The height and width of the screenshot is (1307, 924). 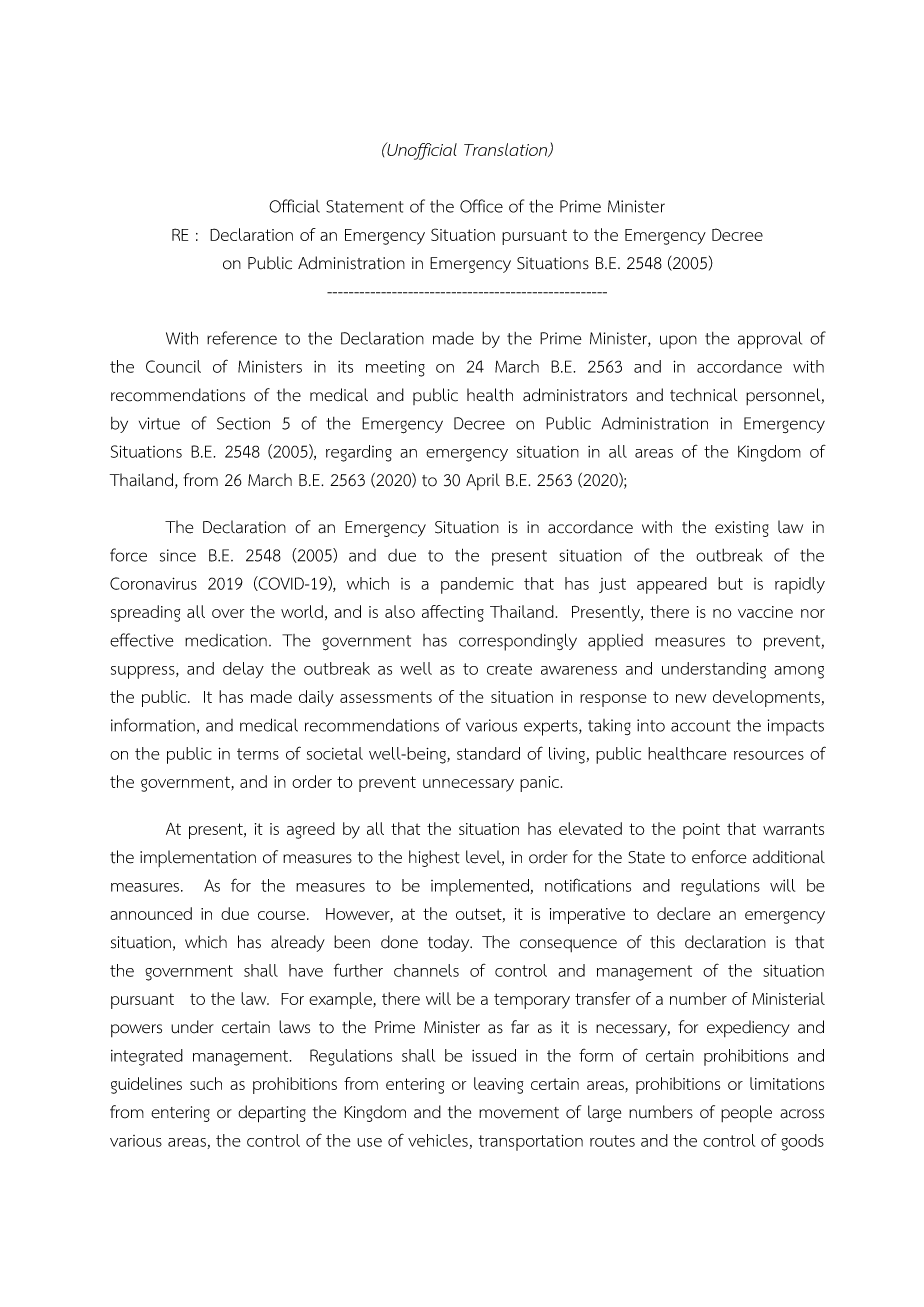 What do you see at coordinates (746, 1113) in the screenshot?
I see `people` at bounding box center [746, 1113].
